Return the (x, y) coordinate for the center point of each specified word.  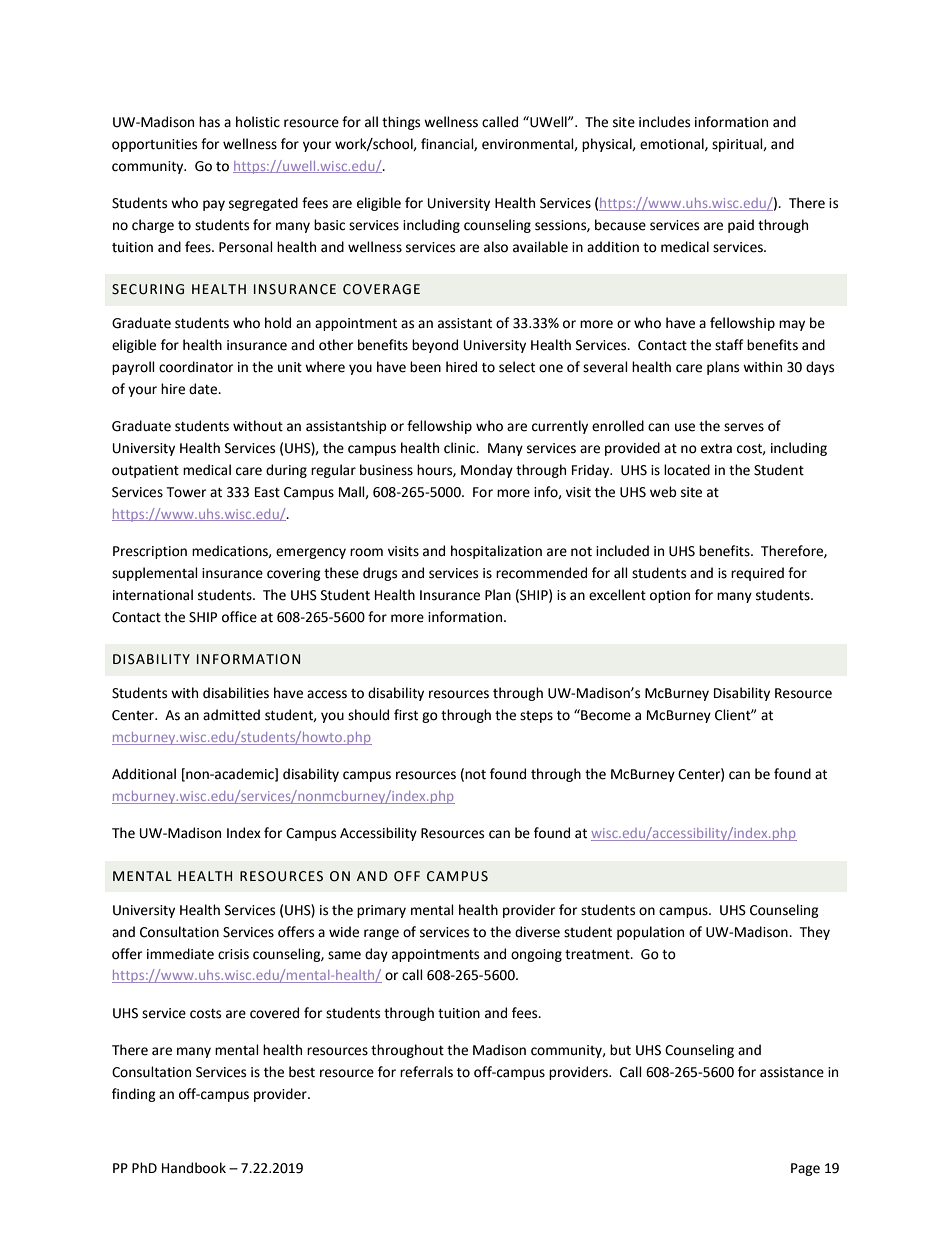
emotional (673, 144)
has (209, 122)
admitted (231, 715)
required (757, 574)
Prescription (150, 552)
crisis (233, 954)
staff (729, 345)
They (814, 933)
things (401, 123)
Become (605, 715)
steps (536, 717)
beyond (435, 346)
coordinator (196, 367)
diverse (537, 932)
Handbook (194, 1168)
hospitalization (496, 552)
